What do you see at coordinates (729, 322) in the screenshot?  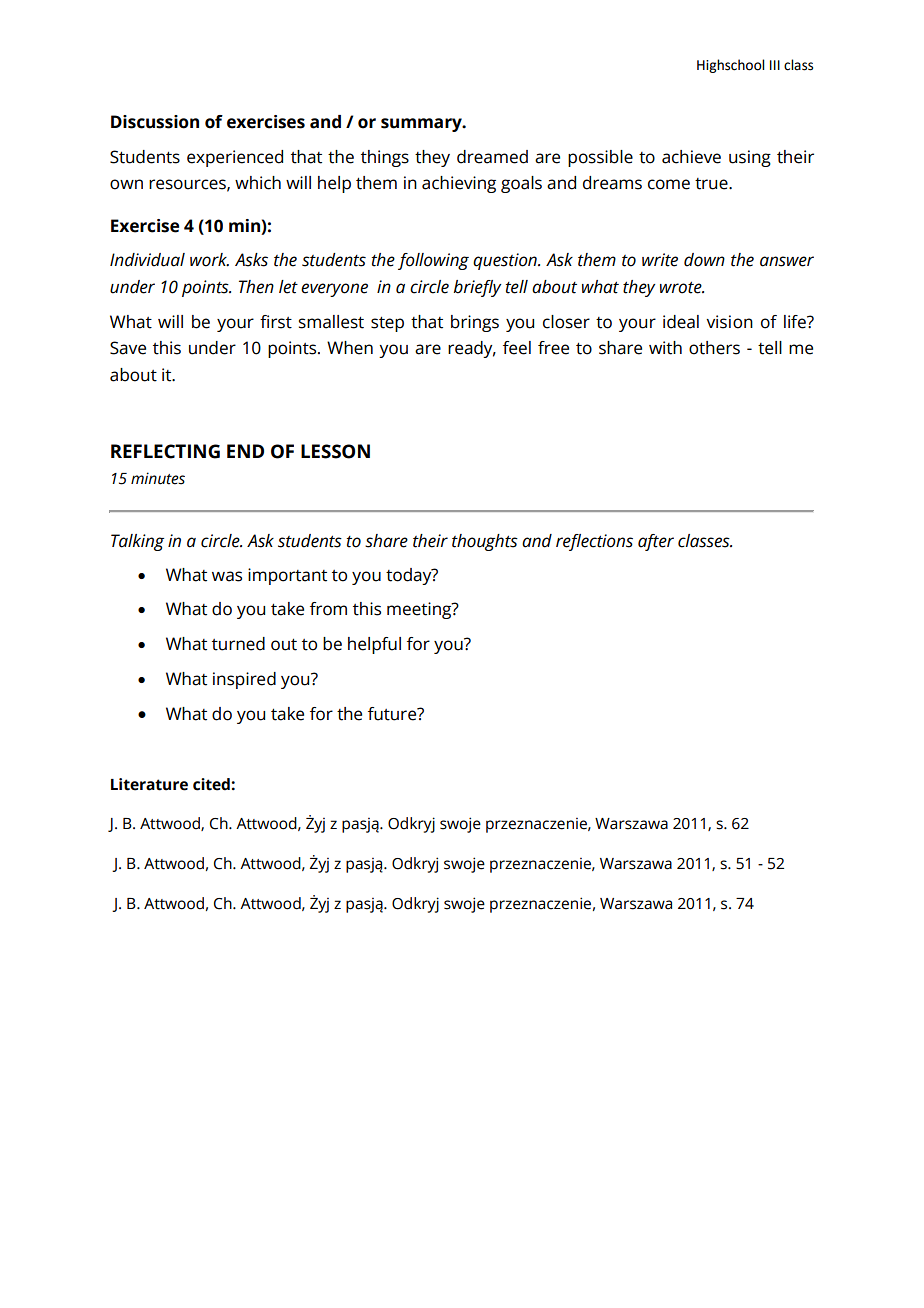 I see `vision` at bounding box center [729, 322].
